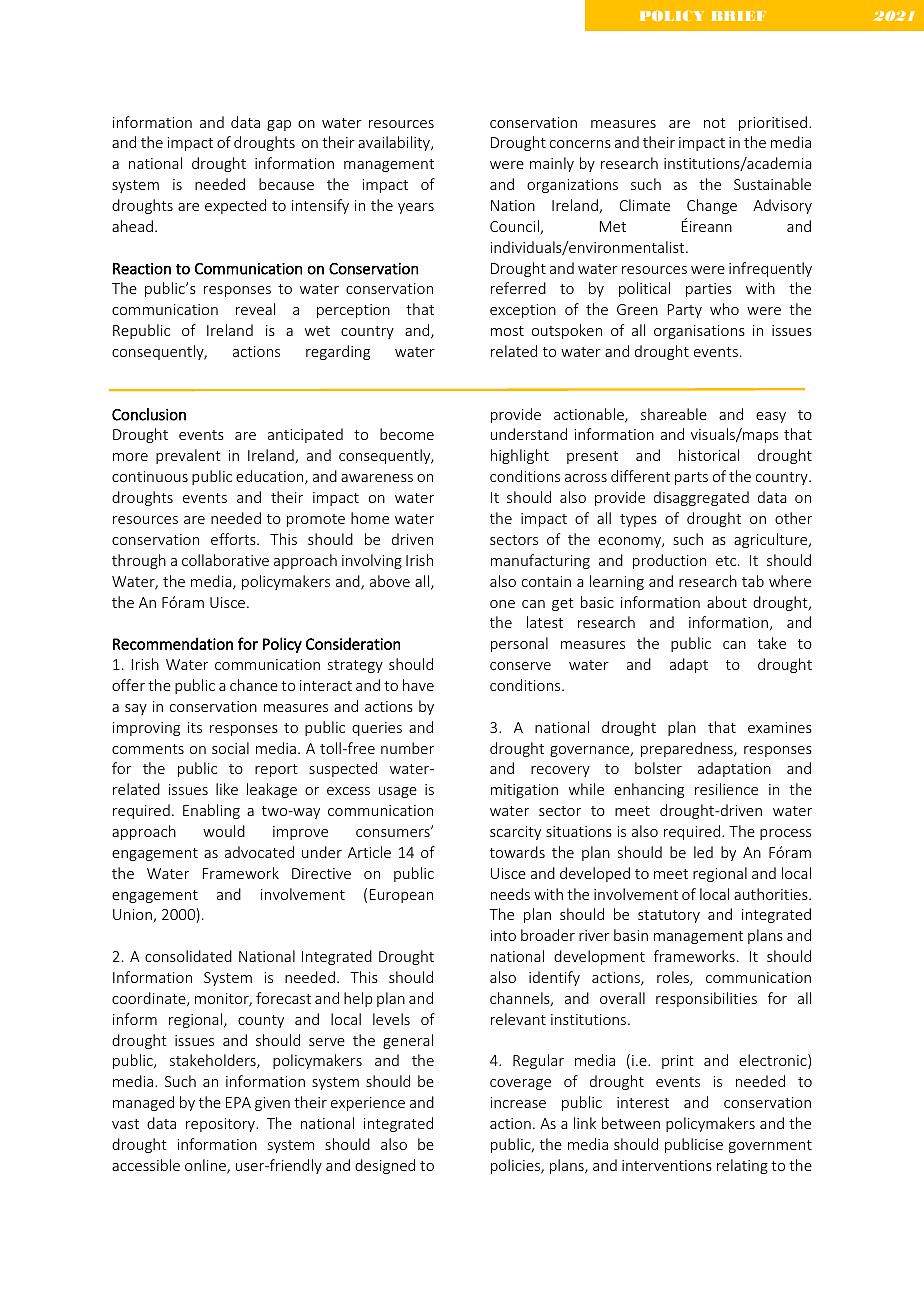 The width and height of the page is (924, 1308). What do you see at coordinates (742, 1166) in the page?
I see `relating` at bounding box center [742, 1166].
